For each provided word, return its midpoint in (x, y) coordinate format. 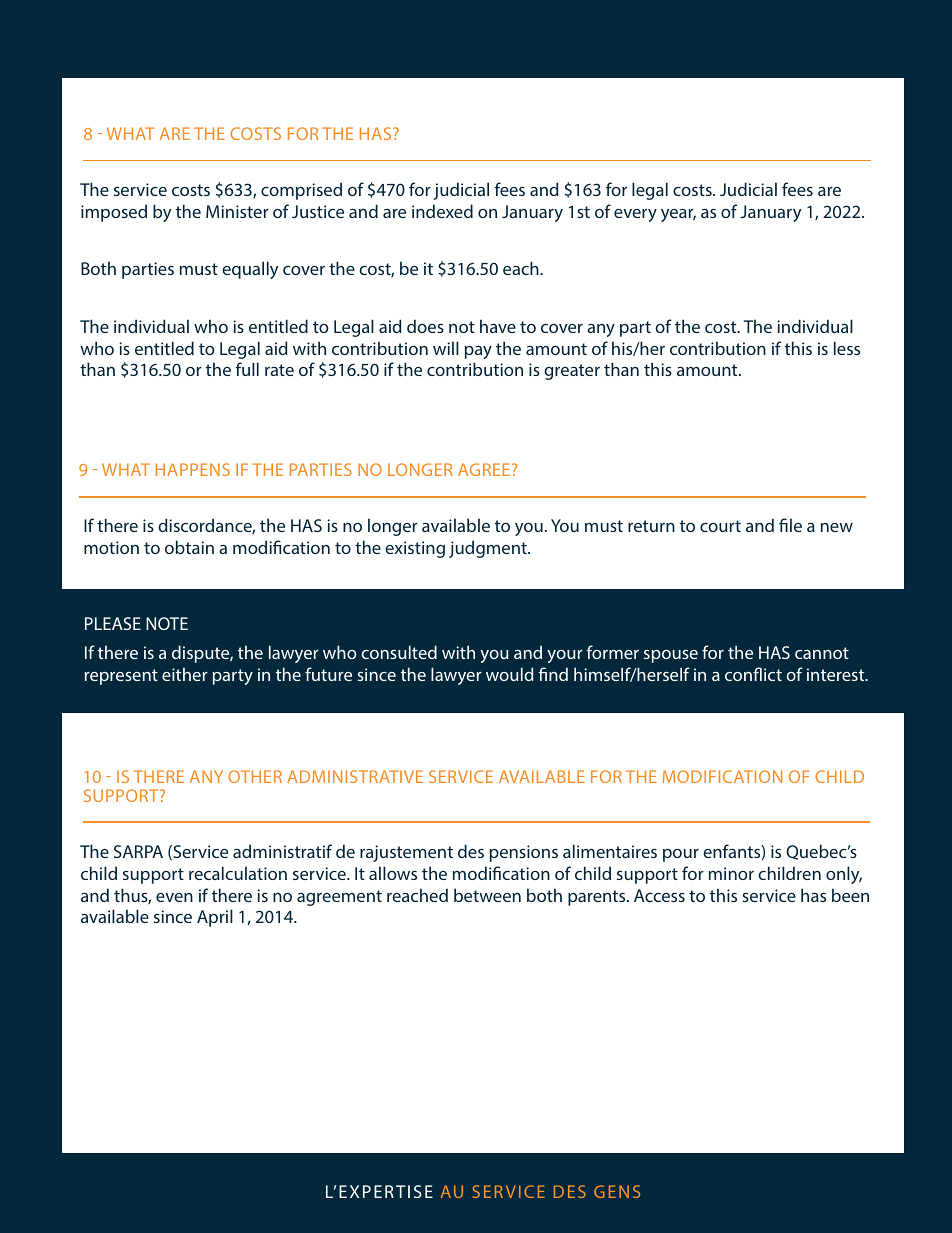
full (247, 369)
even (174, 897)
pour (681, 855)
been (850, 895)
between (487, 895)
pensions (524, 853)
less (847, 348)
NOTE (167, 623)
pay (478, 352)
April (215, 918)
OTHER (255, 776)
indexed (442, 211)
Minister (237, 211)
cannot (822, 653)
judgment (489, 549)
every (635, 215)
